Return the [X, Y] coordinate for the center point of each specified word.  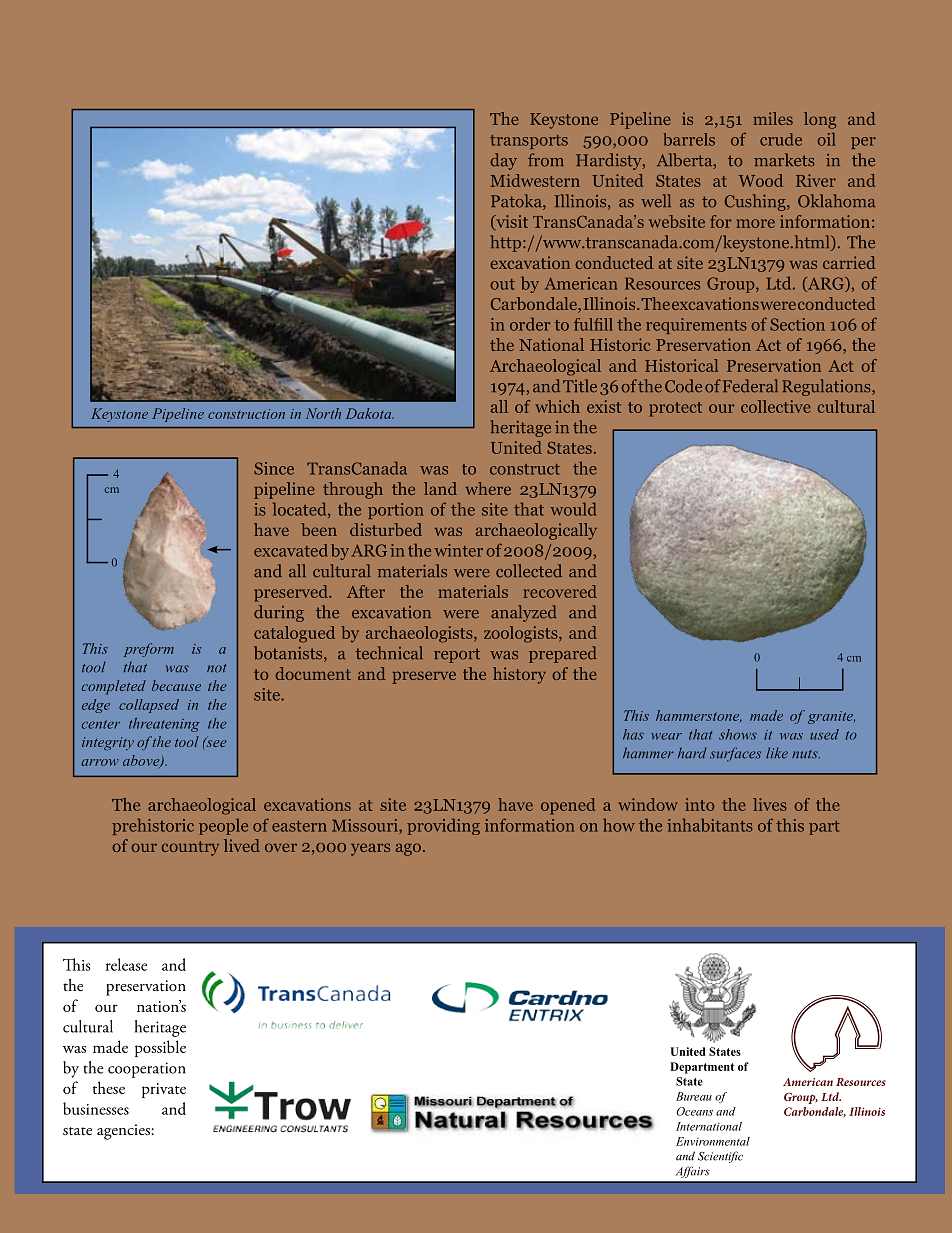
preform [149, 650]
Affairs [693, 1172]
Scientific [720, 1157]
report [457, 655]
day [504, 161]
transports [529, 142]
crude [781, 139]
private [164, 1090]
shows [738, 734]
